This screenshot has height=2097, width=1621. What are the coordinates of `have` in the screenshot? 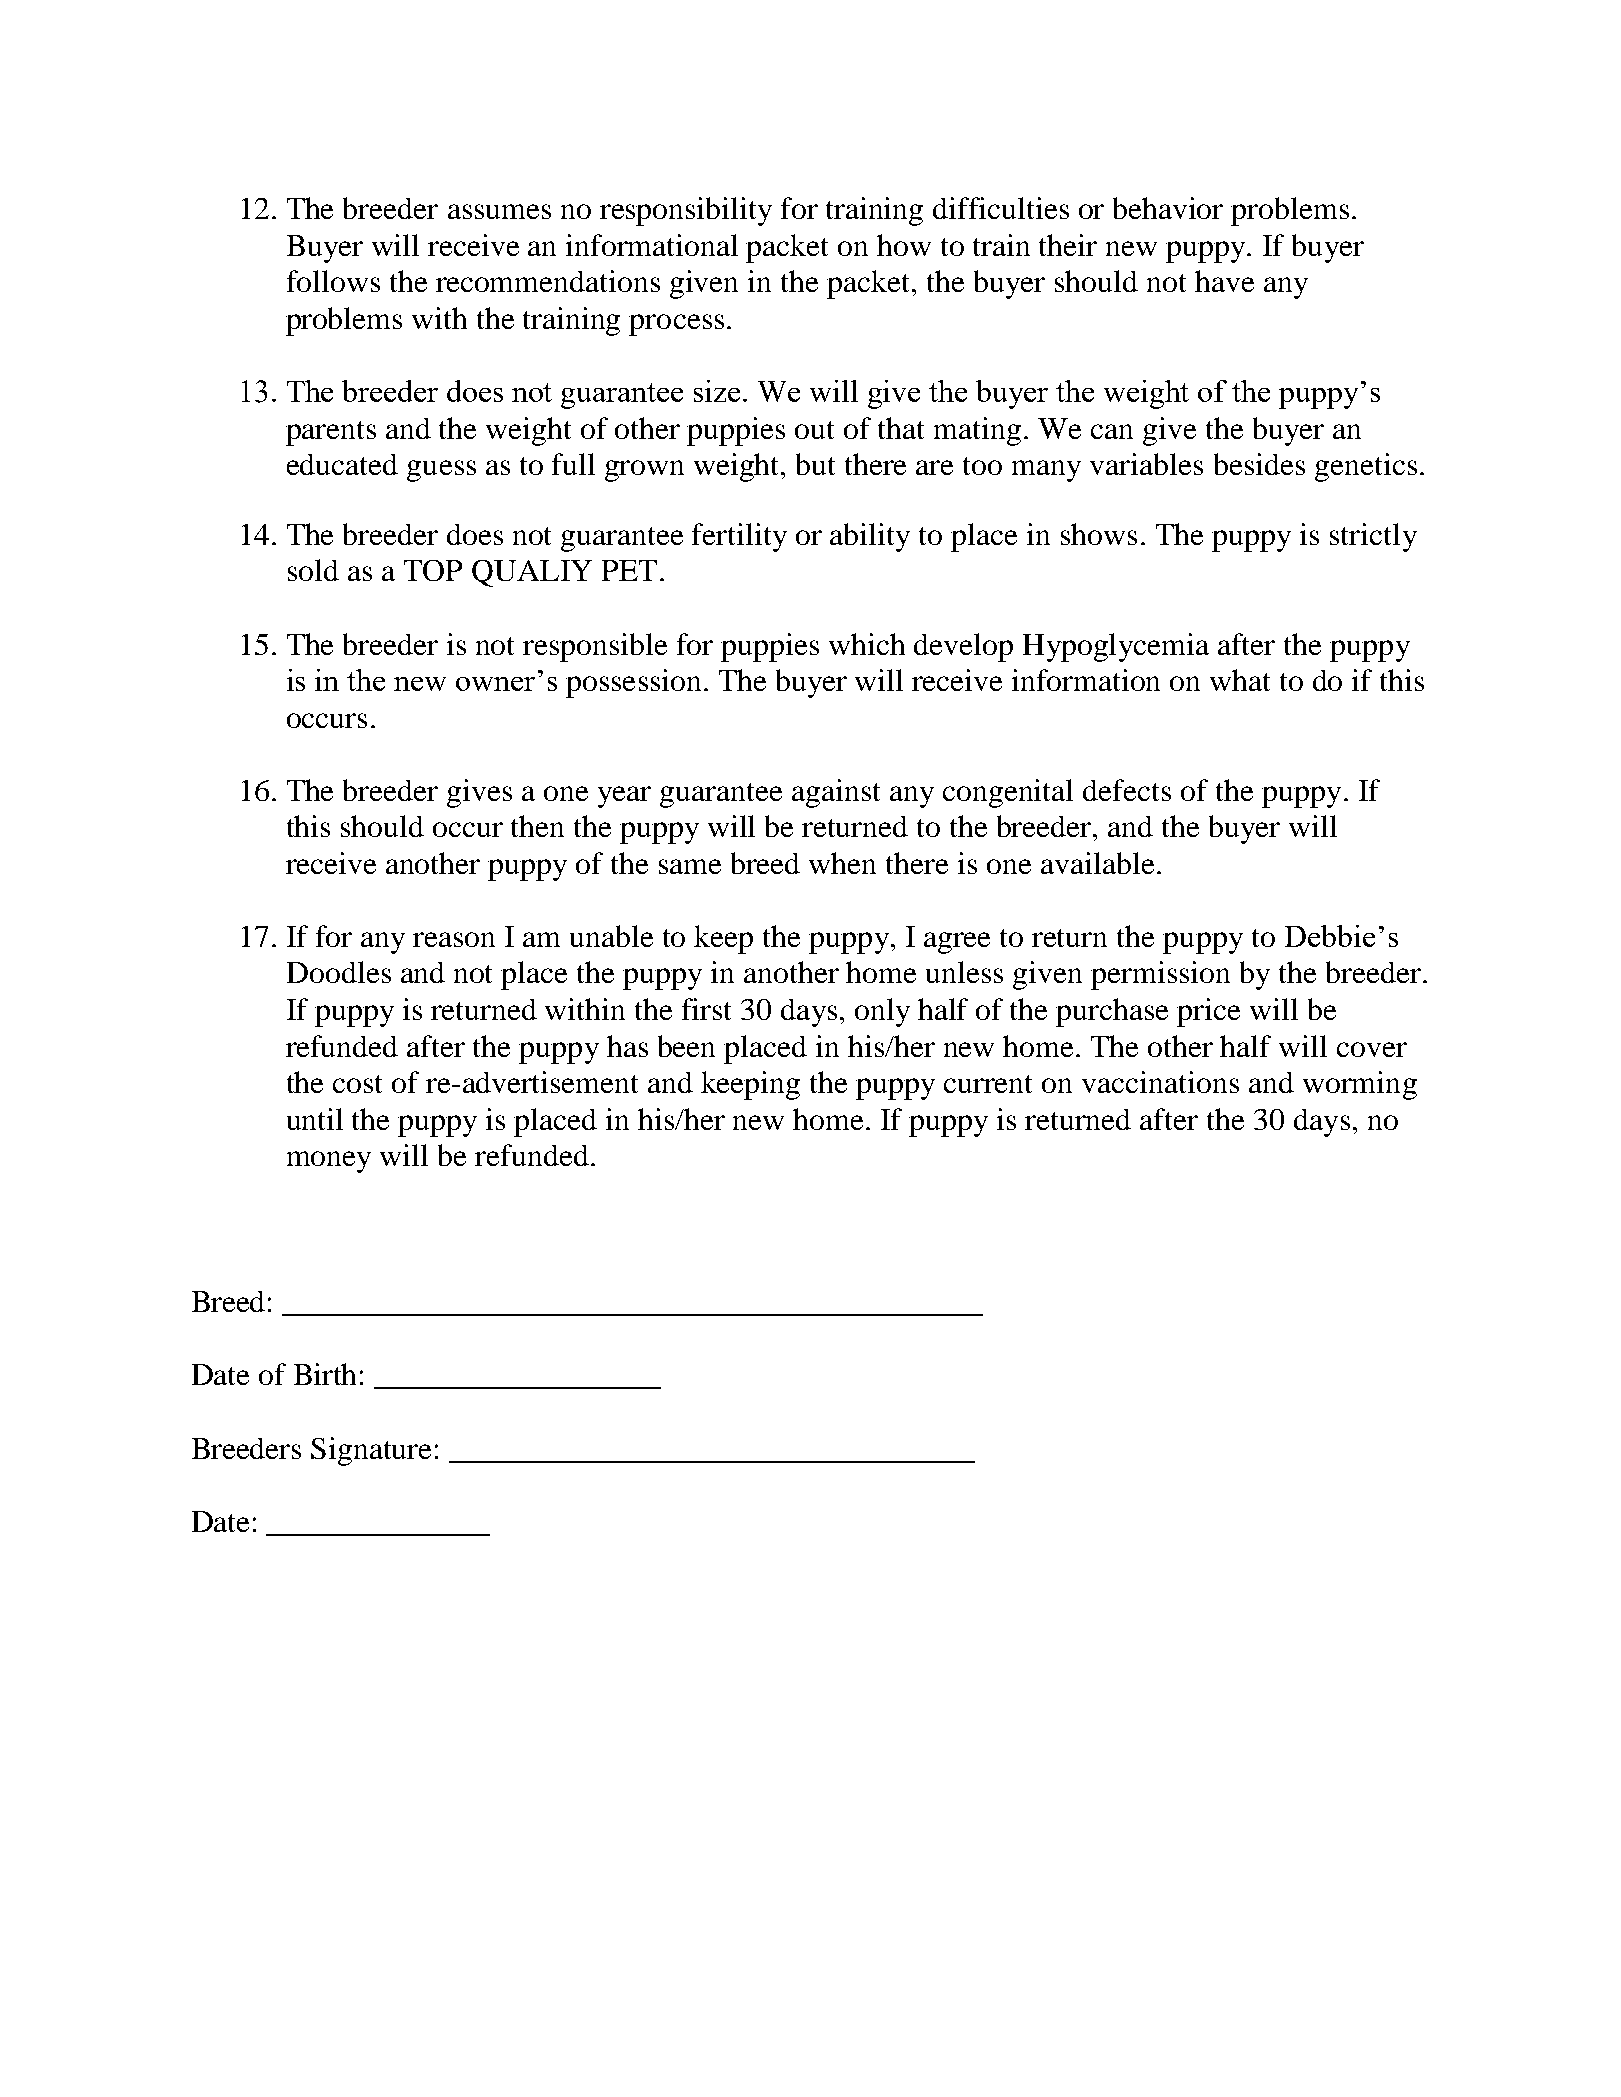 It's located at (1224, 281).
